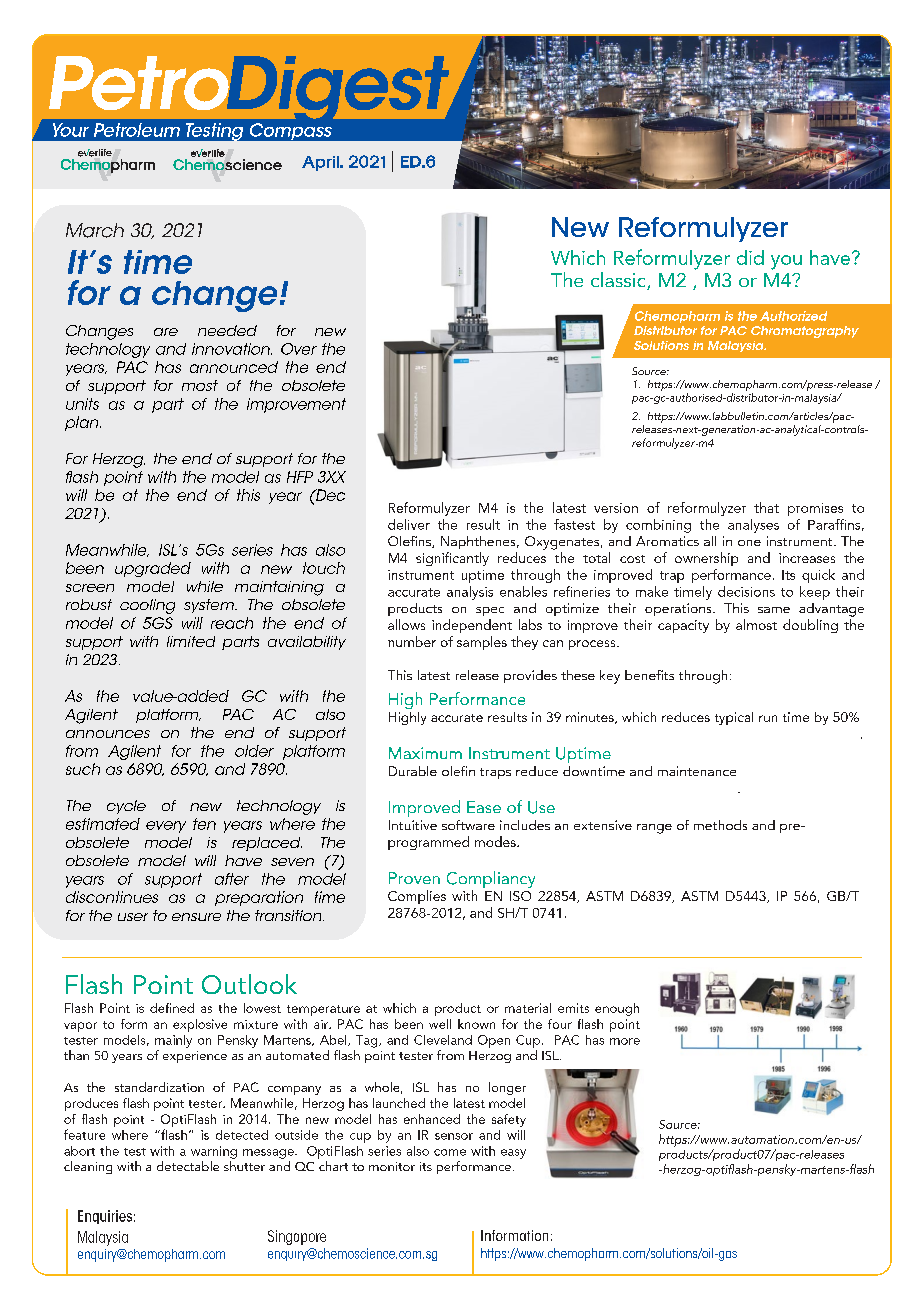 This document has width=924, height=1308. I want to click on April, so click(321, 163).
